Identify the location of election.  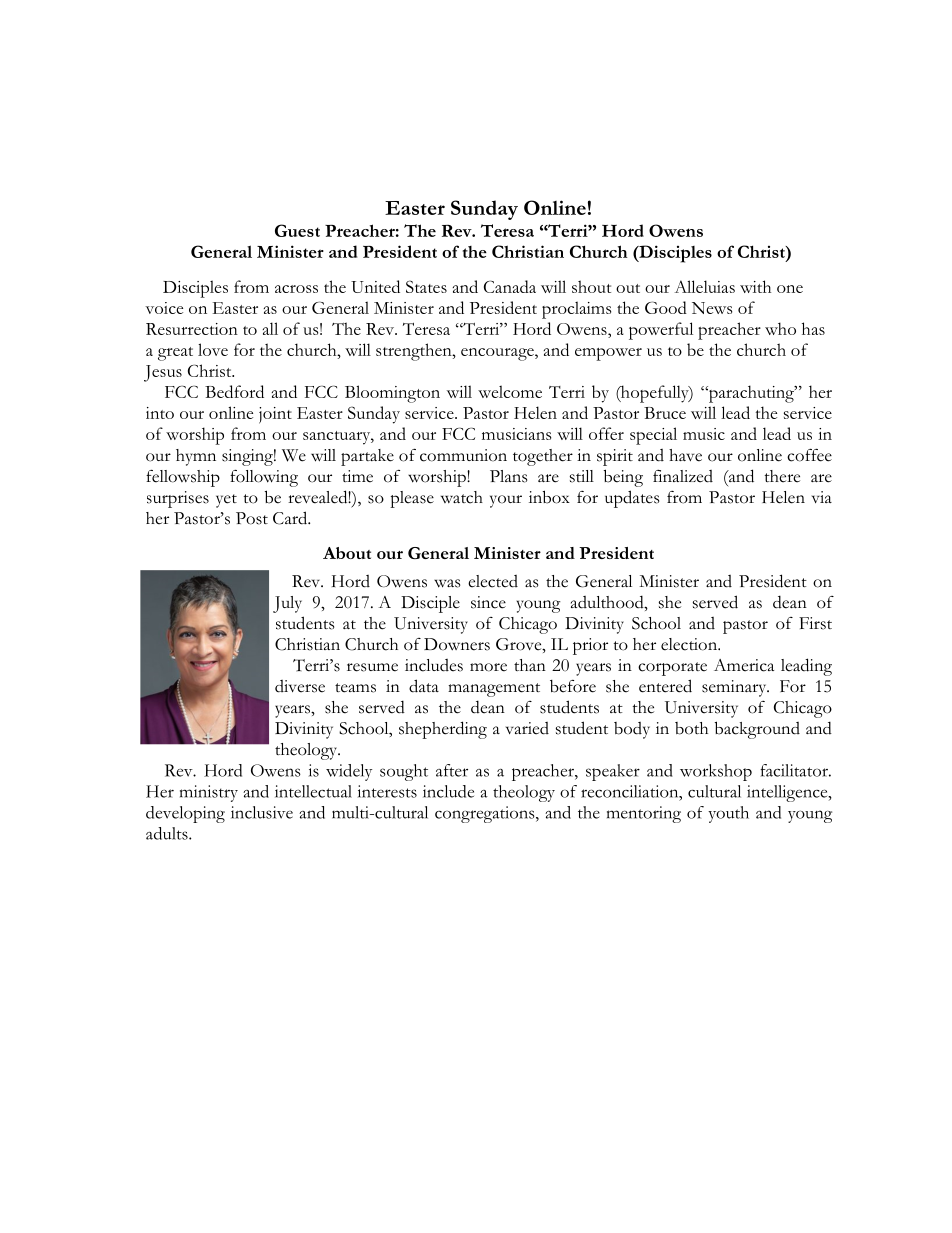
(690, 644).
